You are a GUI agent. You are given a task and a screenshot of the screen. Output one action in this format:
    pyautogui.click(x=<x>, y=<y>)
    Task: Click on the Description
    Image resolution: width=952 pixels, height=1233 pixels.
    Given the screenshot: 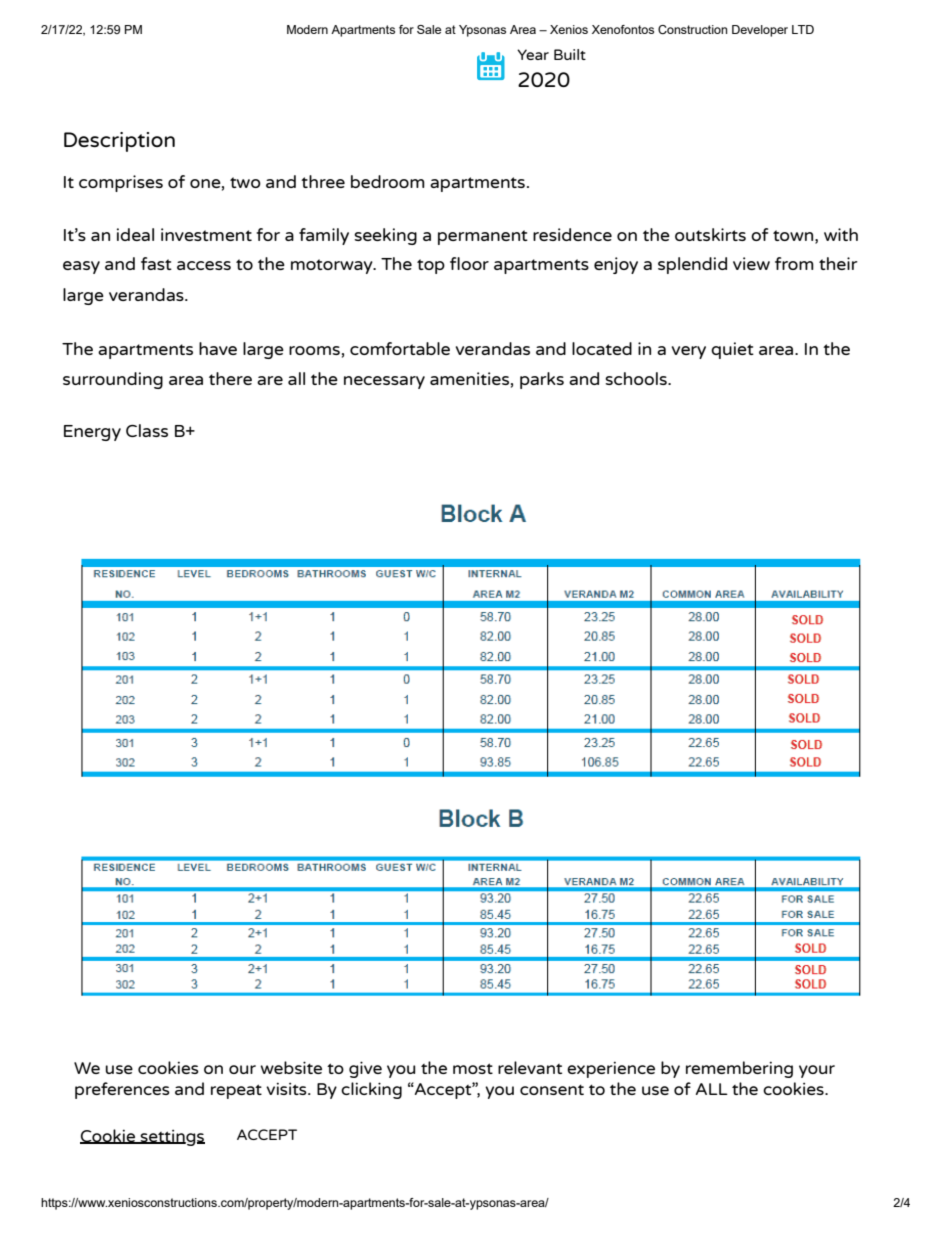 What is the action you would take?
    pyautogui.click(x=119, y=142)
